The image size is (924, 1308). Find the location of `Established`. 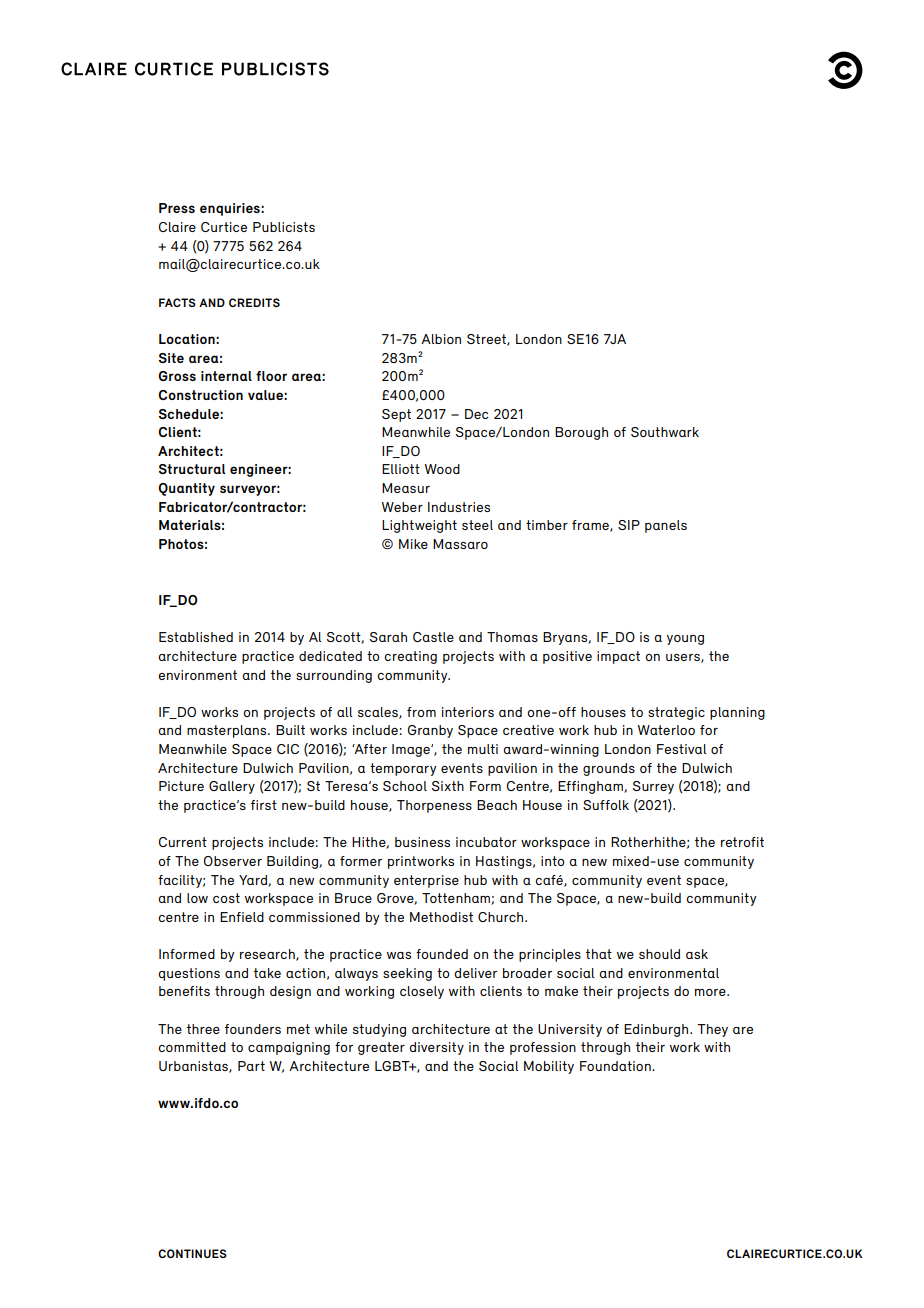

Established is located at coordinates (196, 637).
